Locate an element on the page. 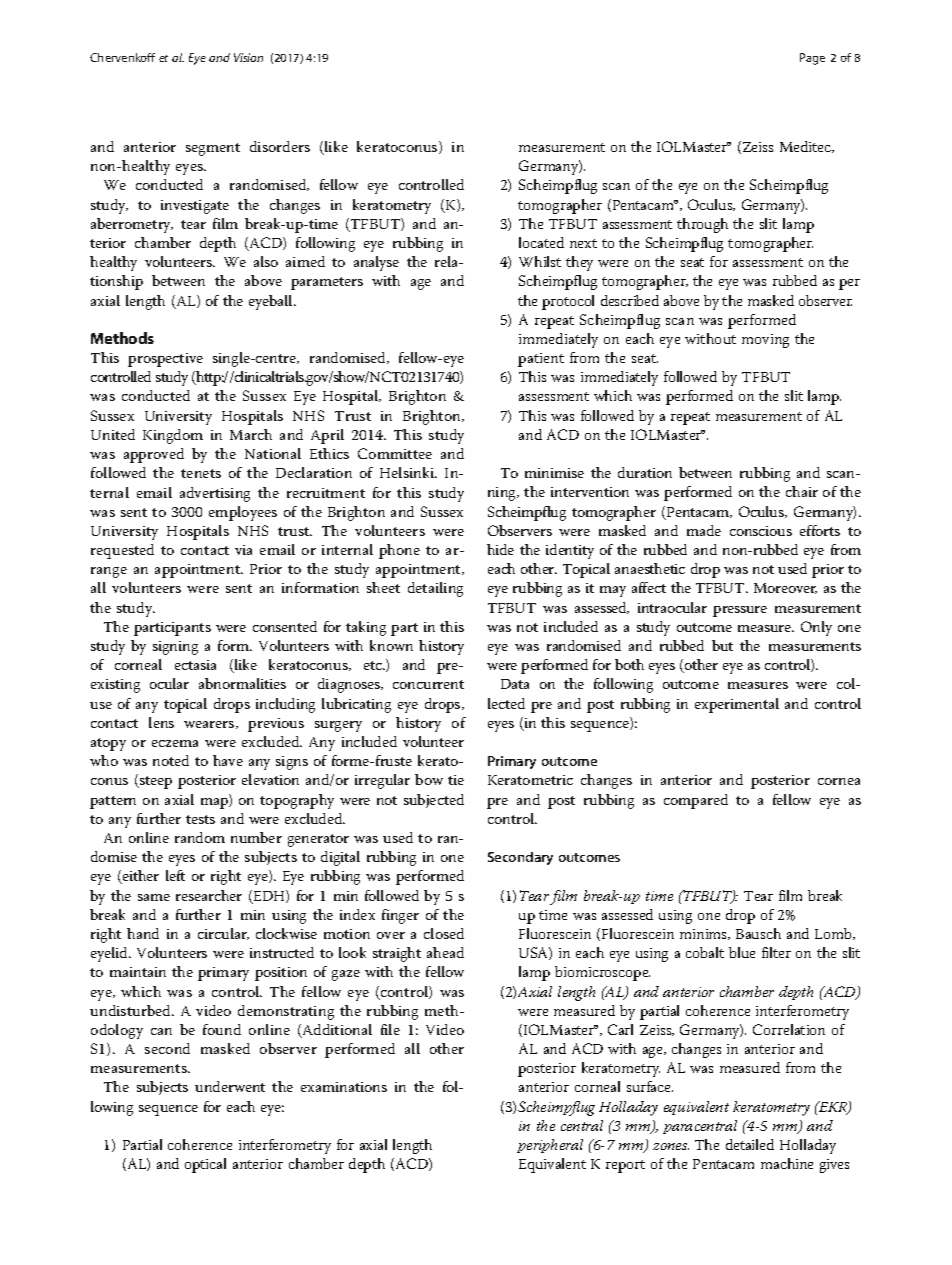 Image resolution: width=952 pixels, height=1265 pixels. subjected is located at coordinates (434, 801).
